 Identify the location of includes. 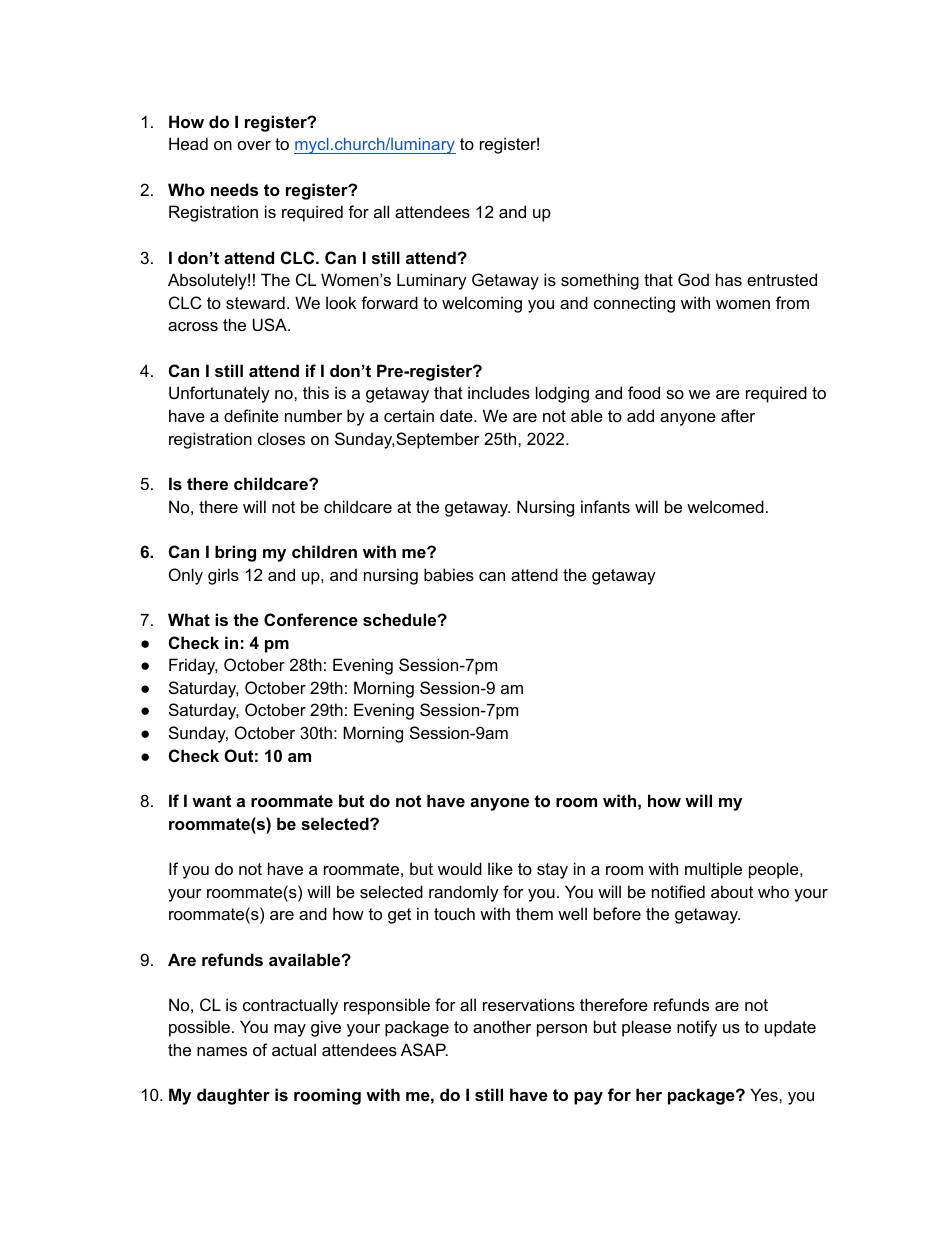
(499, 392).
